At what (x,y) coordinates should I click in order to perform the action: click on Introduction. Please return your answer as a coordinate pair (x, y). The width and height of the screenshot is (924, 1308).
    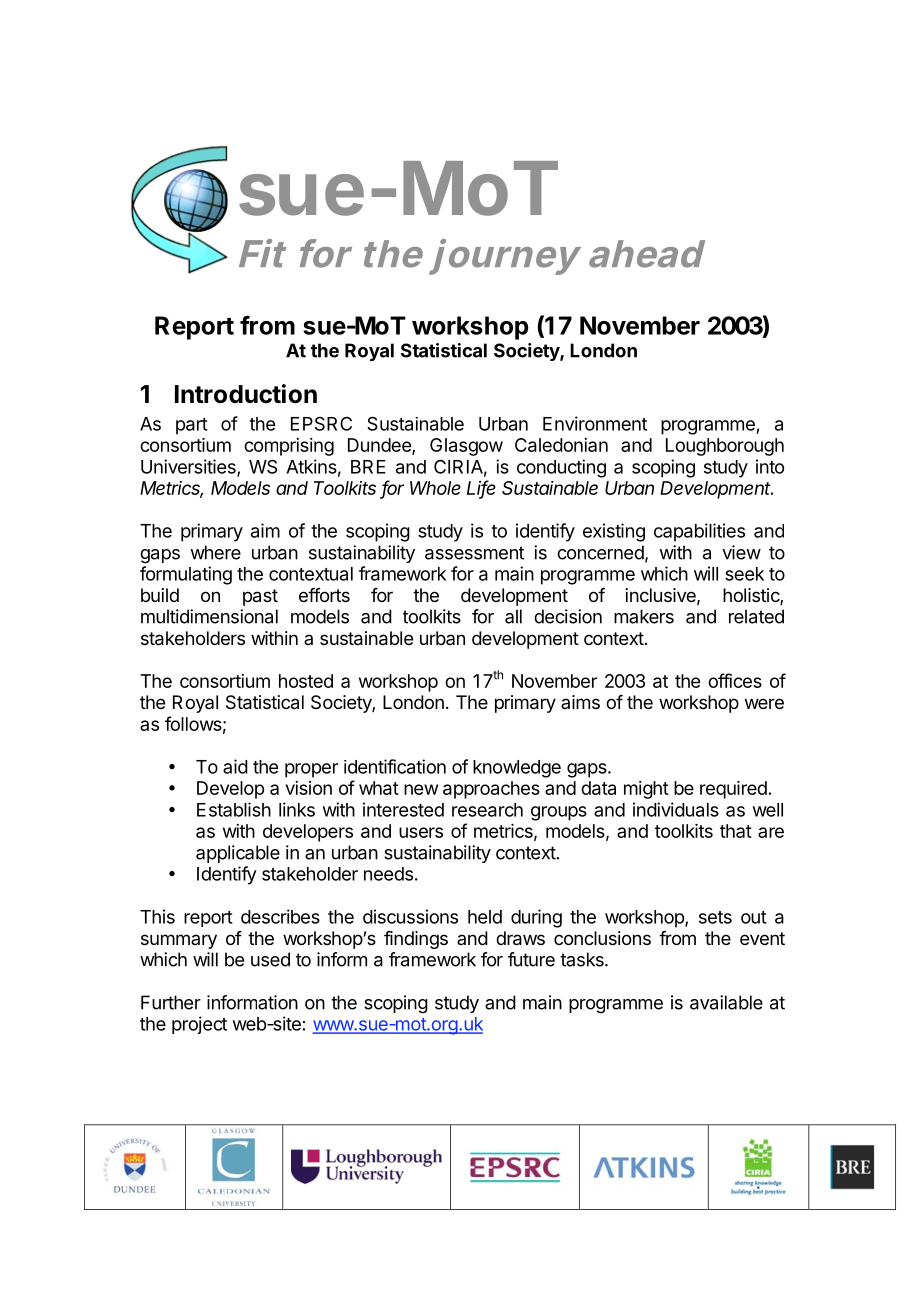
    Looking at the image, I should click on (246, 394).
